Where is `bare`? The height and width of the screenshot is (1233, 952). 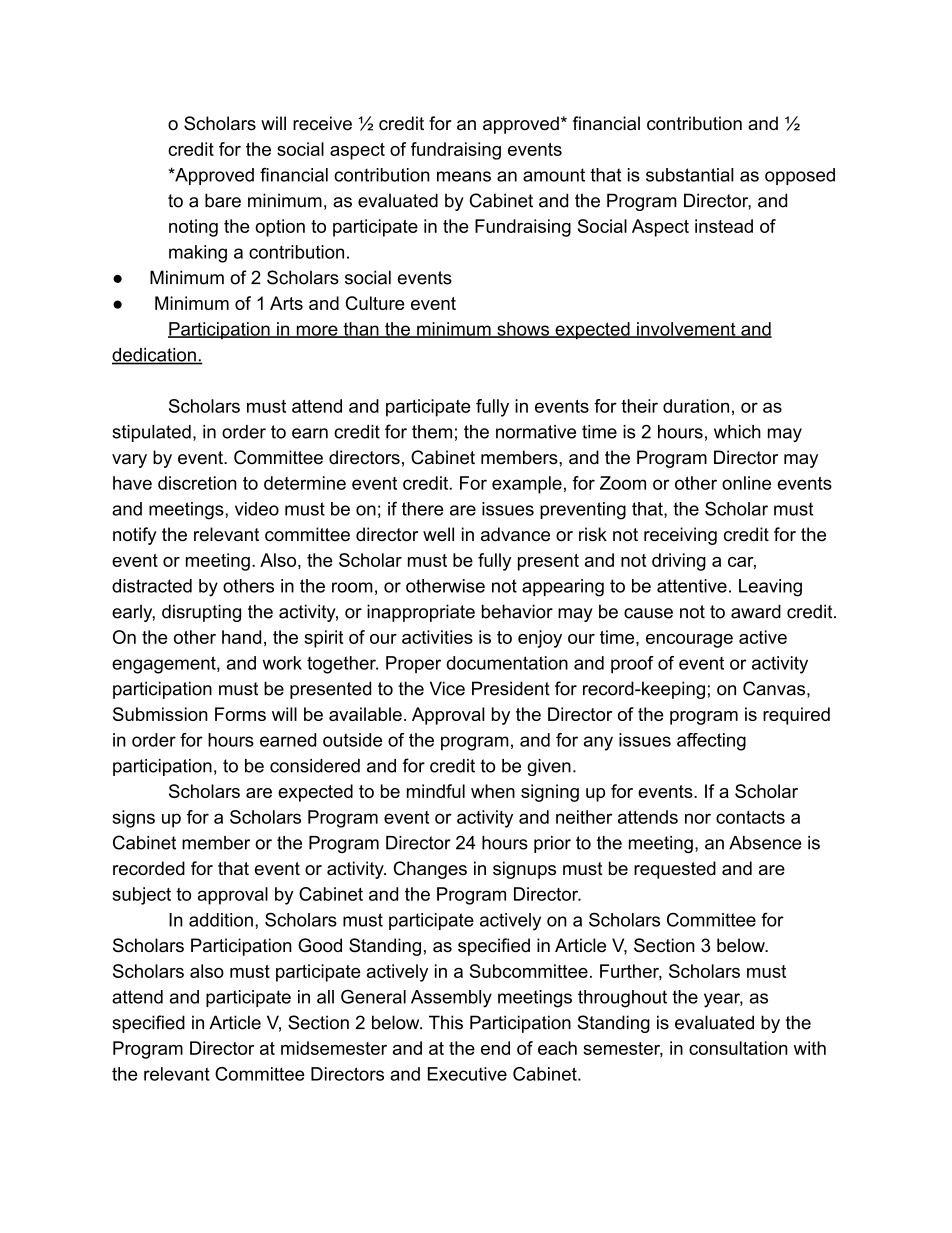 bare is located at coordinates (223, 200).
